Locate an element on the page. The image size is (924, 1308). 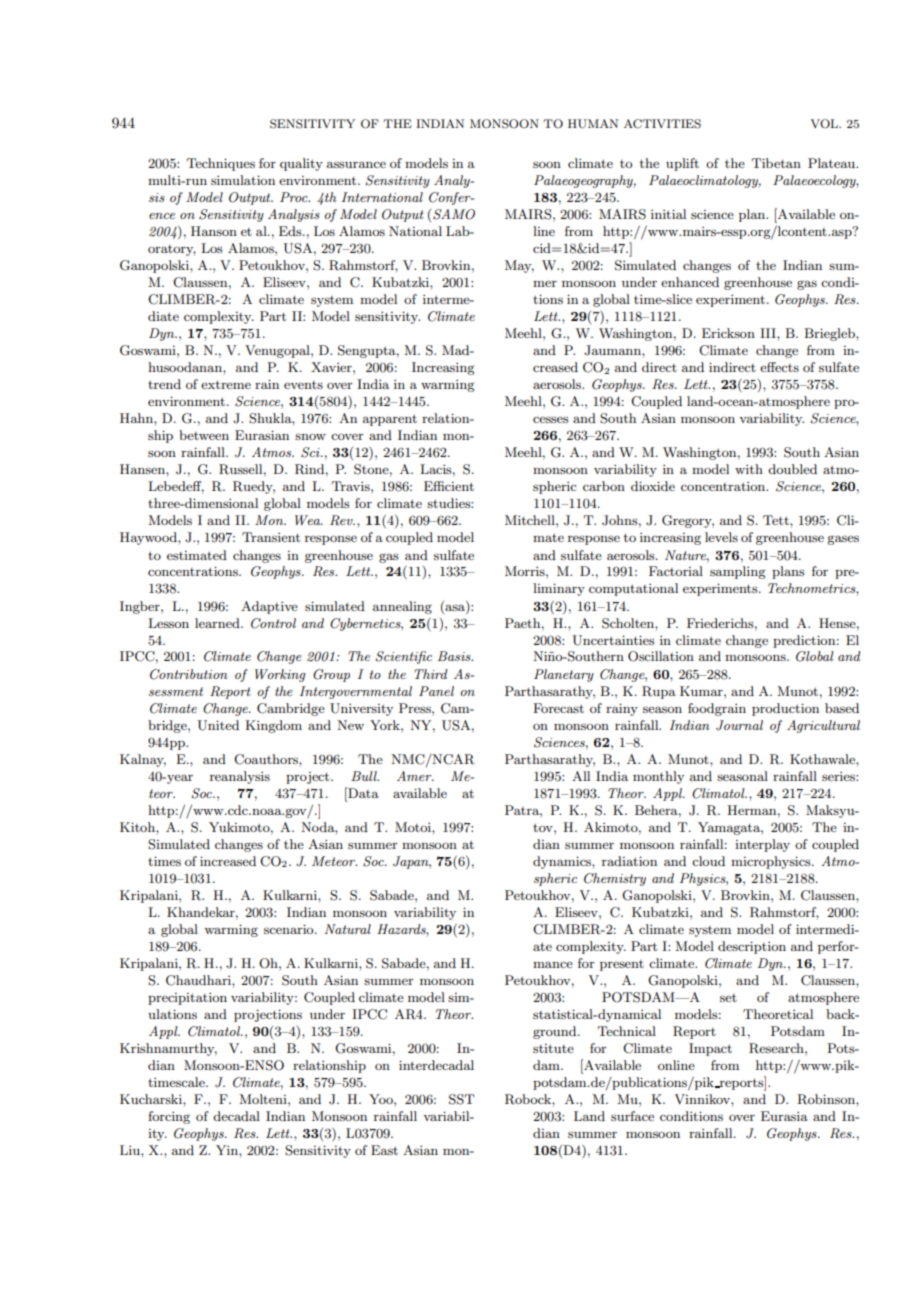
Hansen is located at coordinates (143, 469).
